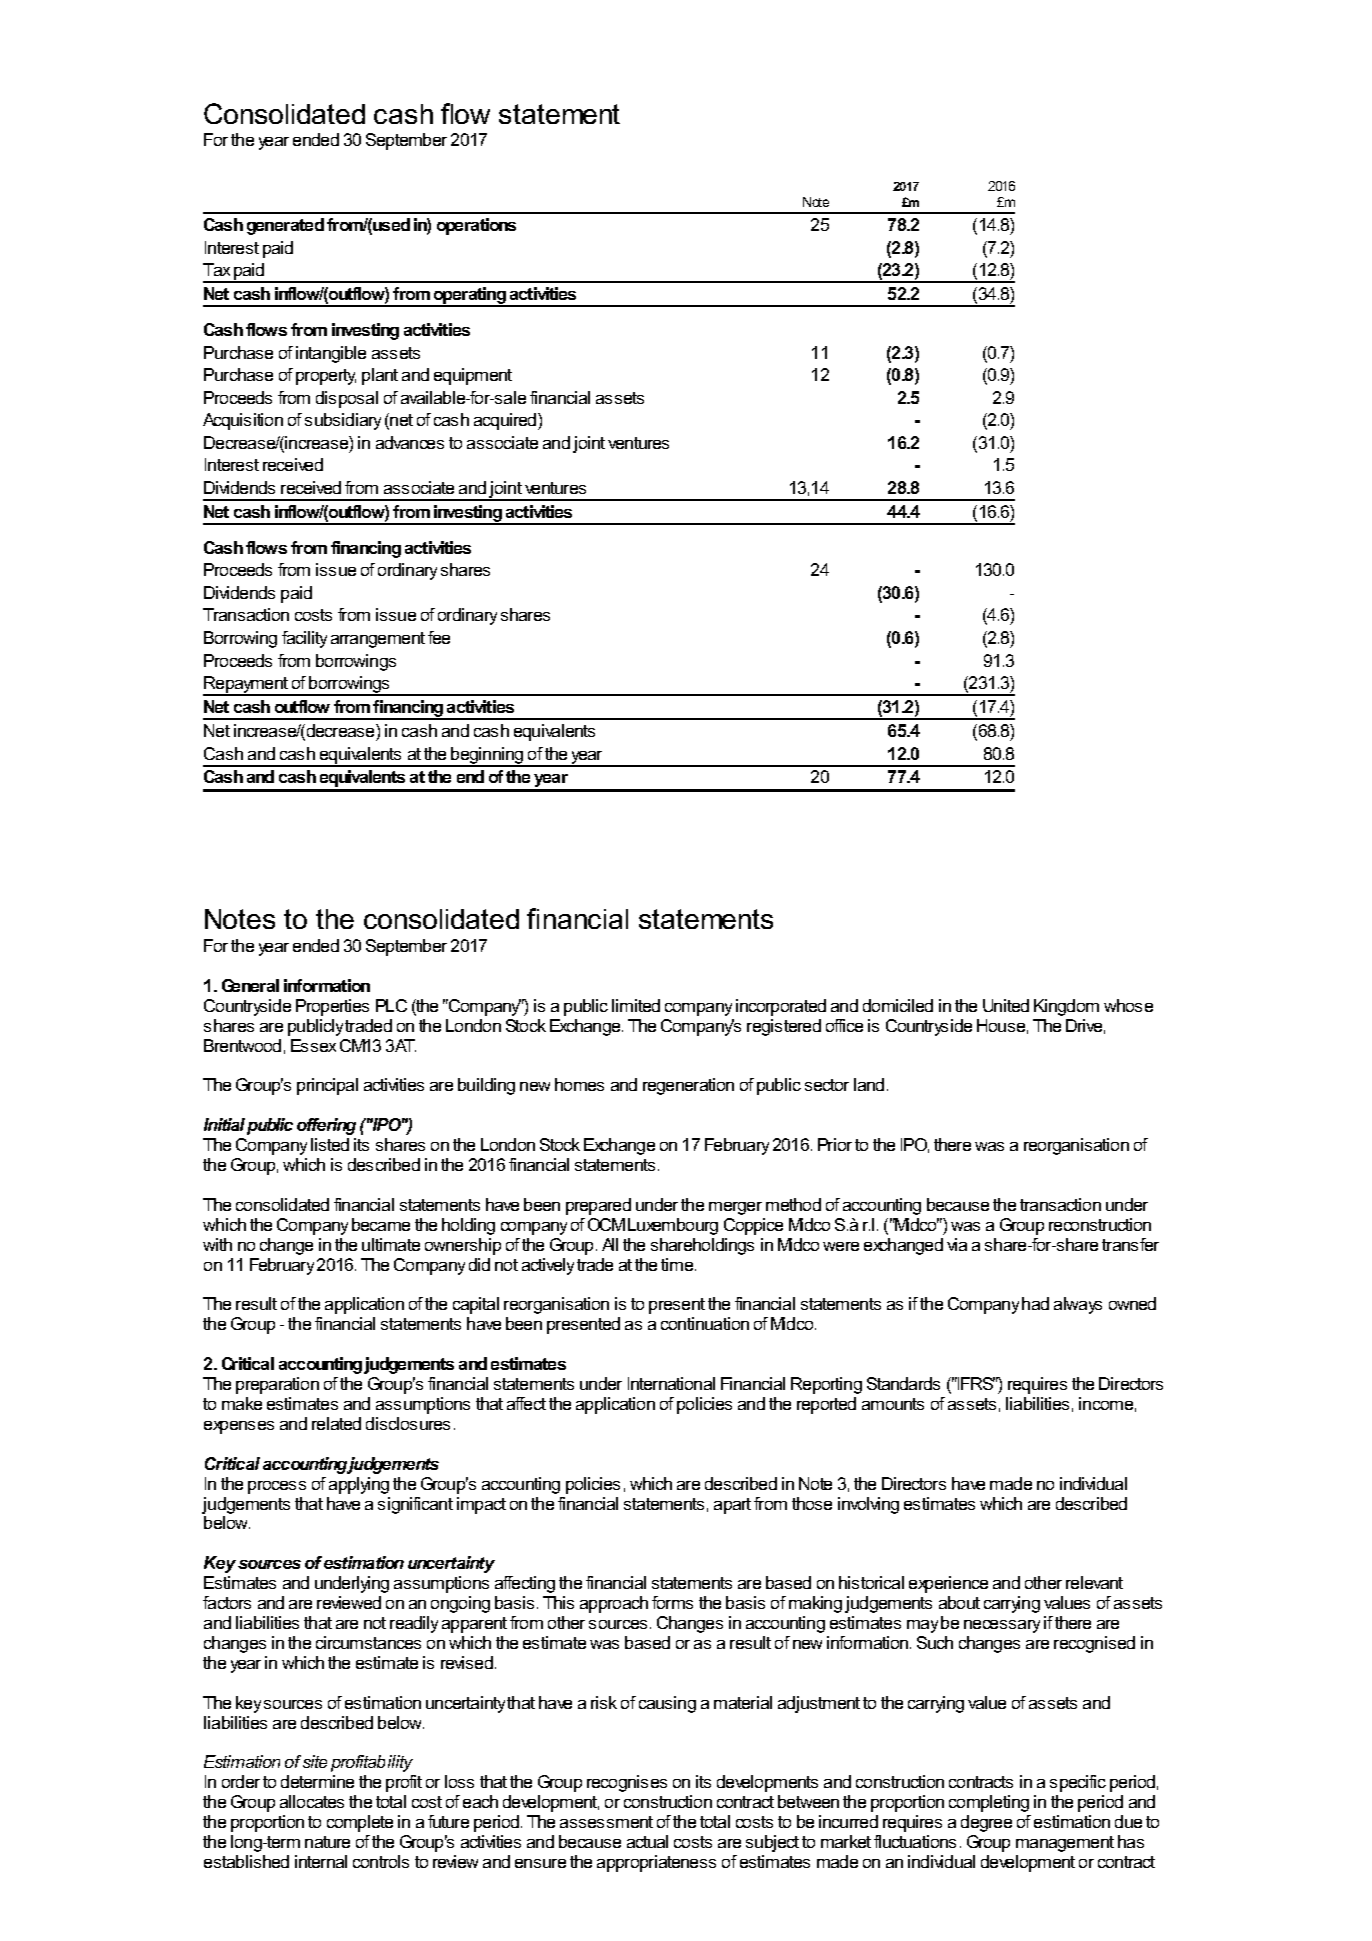 The image size is (1372, 1941). I want to click on United, so click(1006, 1005).
